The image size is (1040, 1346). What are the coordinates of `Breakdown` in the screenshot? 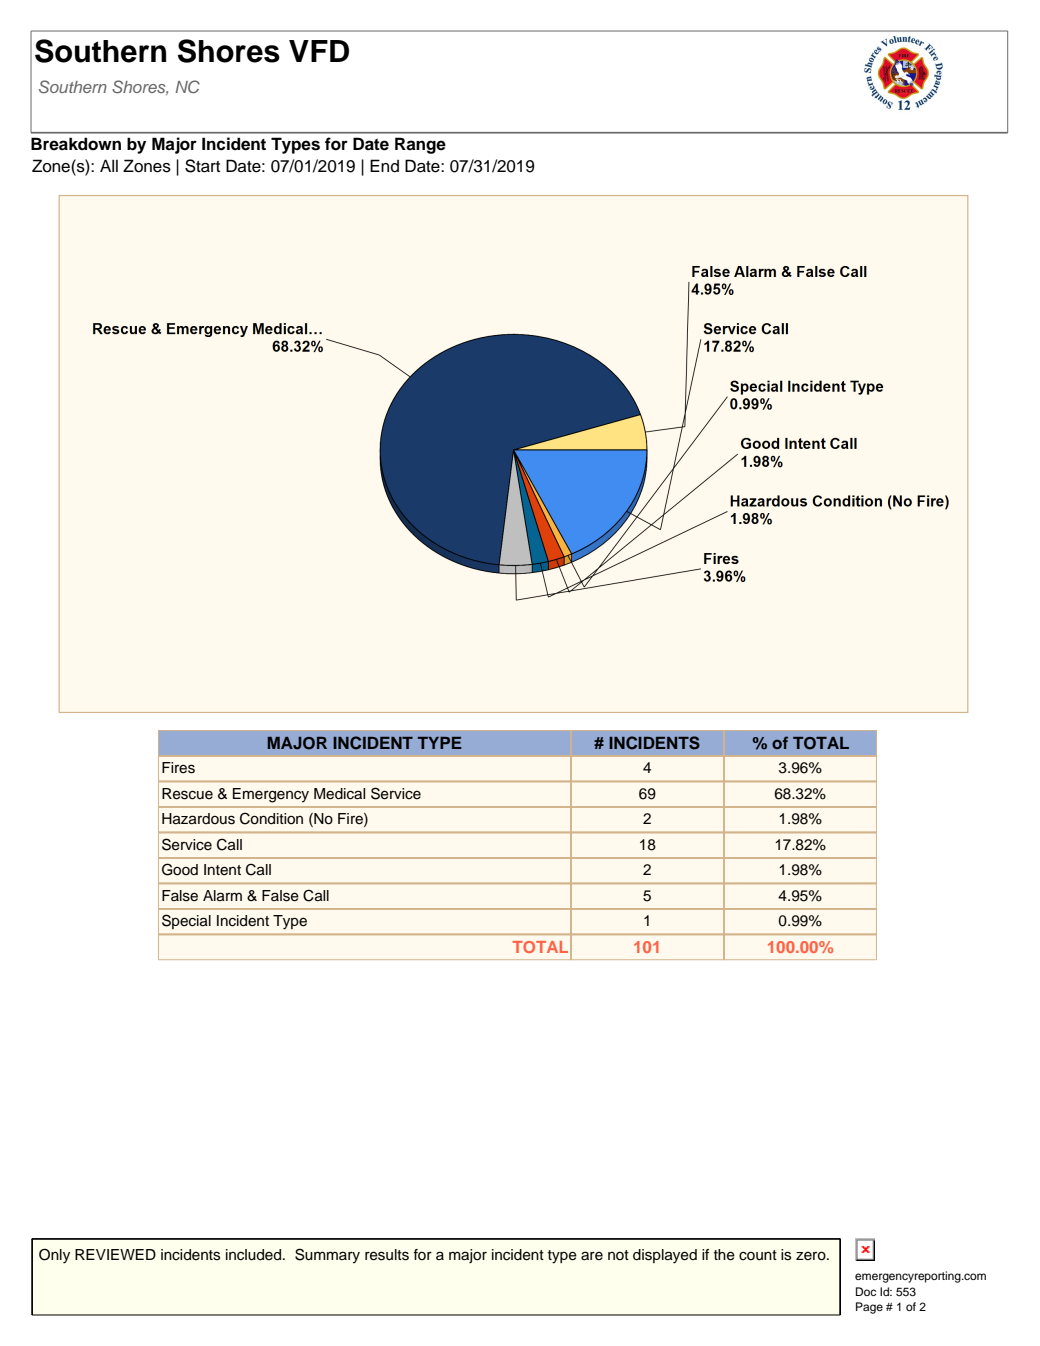 It's located at (76, 144).
